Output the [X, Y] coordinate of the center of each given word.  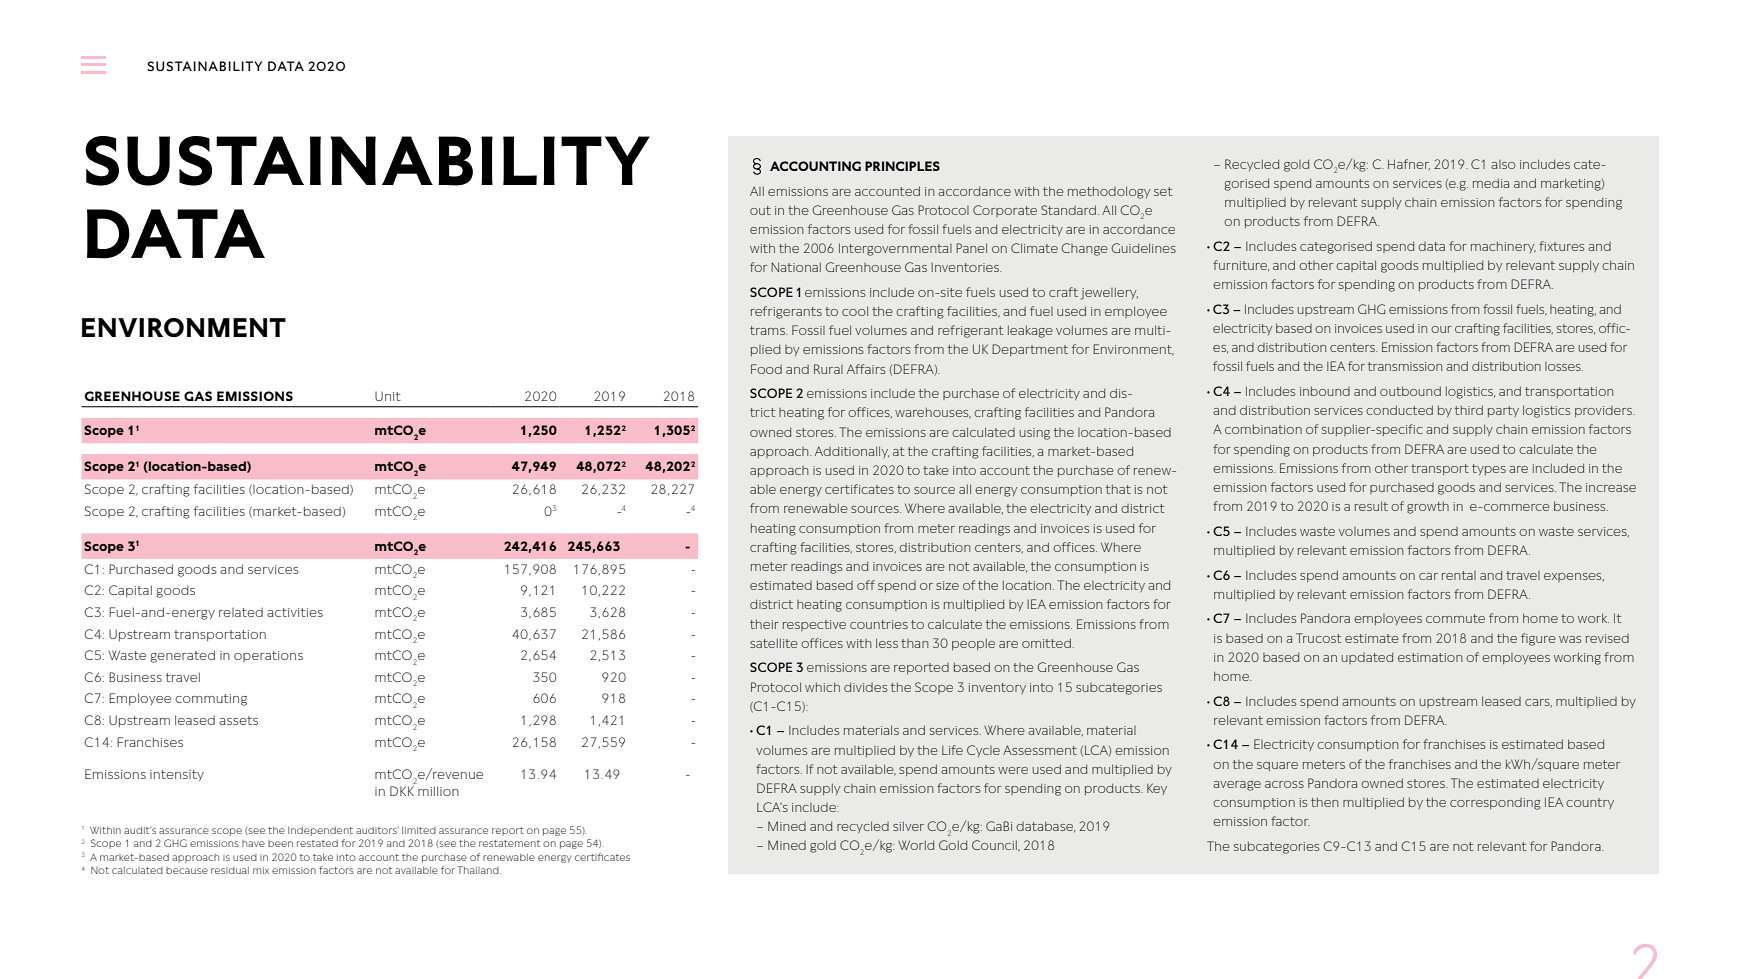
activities [295, 612]
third [1469, 410]
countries [879, 624]
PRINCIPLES [902, 166]
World [916, 845]
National [796, 267]
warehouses [933, 413]
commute [1455, 618]
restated [317, 843]
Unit [388, 396]
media [1491, 183]
